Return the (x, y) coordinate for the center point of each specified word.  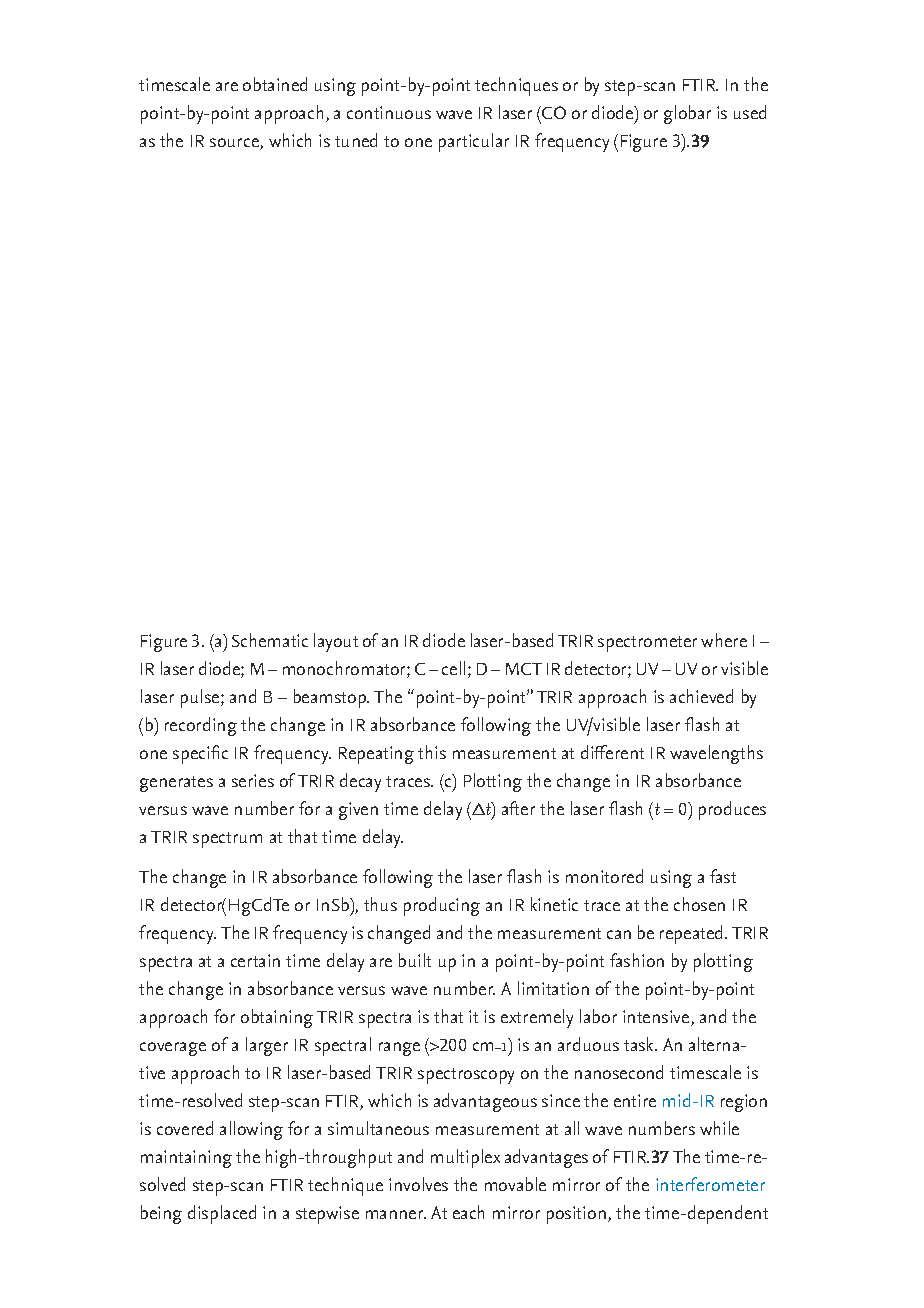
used (750, 112)
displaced (222, 1214)
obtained (275, 84)
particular (474, 142)
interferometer (710, 1184)
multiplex (465, 1158)
